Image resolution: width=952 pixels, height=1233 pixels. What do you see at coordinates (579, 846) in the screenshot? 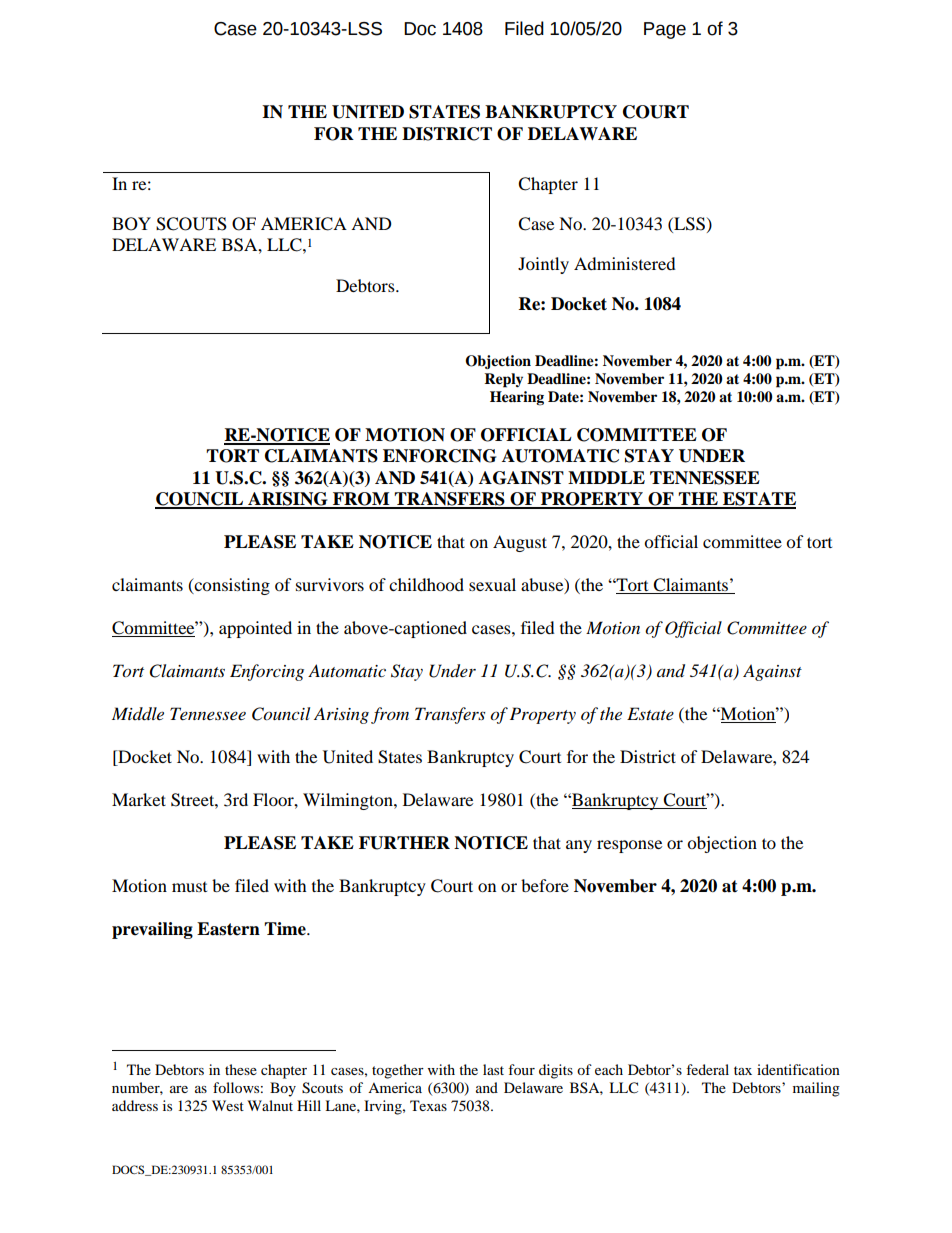
I see `any` at bounding box center [579, 846].
